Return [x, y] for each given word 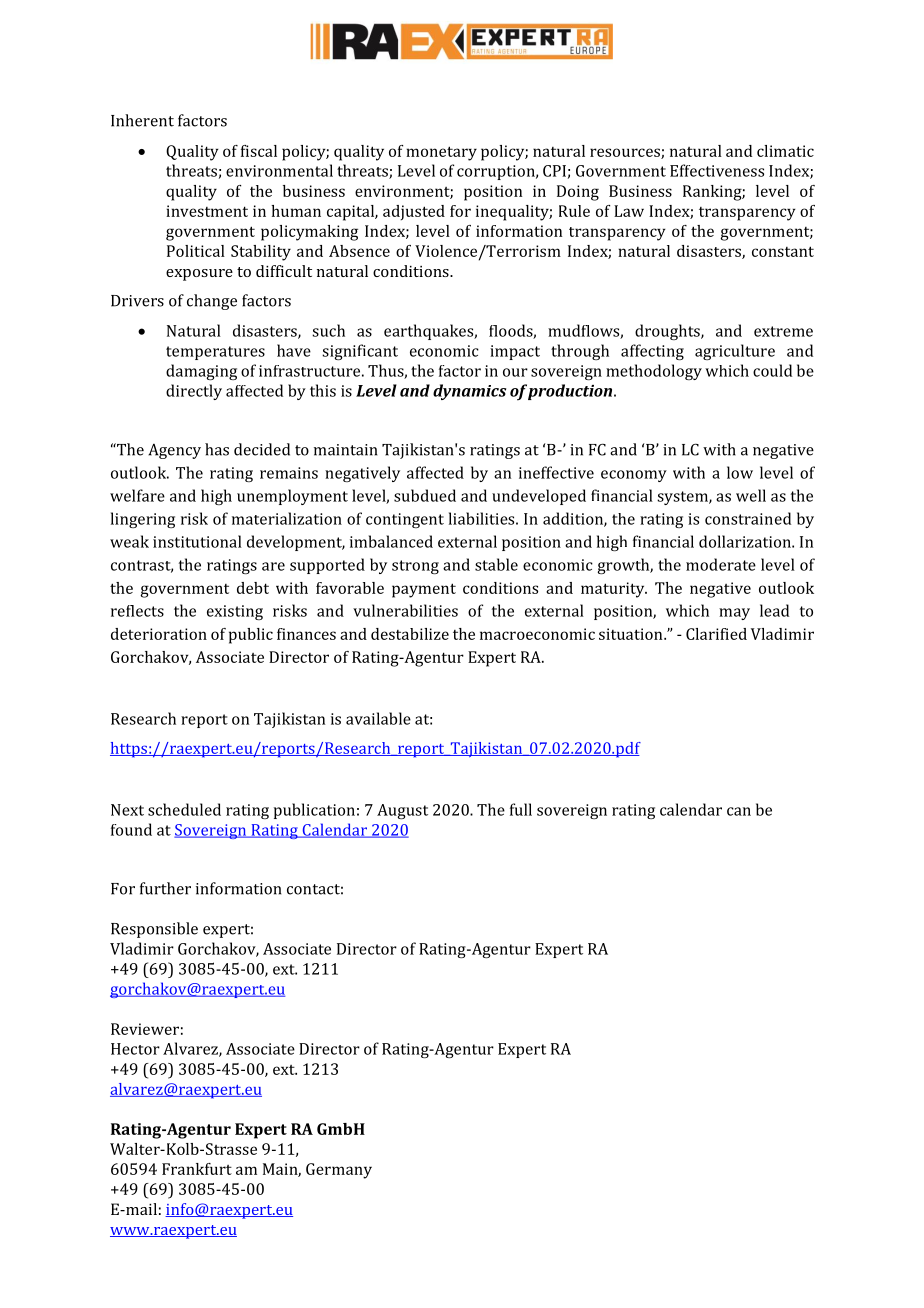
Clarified [716, 634]
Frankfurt [197, 1169]
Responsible [154, 930]
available [378, 718]
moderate [721, 564]
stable [496, 564]
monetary [441, 153]
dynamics [469, 392]
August [402, 811]
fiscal [259, 151]
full [521, 809]
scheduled [184, 809]
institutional [197, 541]
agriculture [735, 352]
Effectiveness [717, 170]
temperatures [215, 353]
